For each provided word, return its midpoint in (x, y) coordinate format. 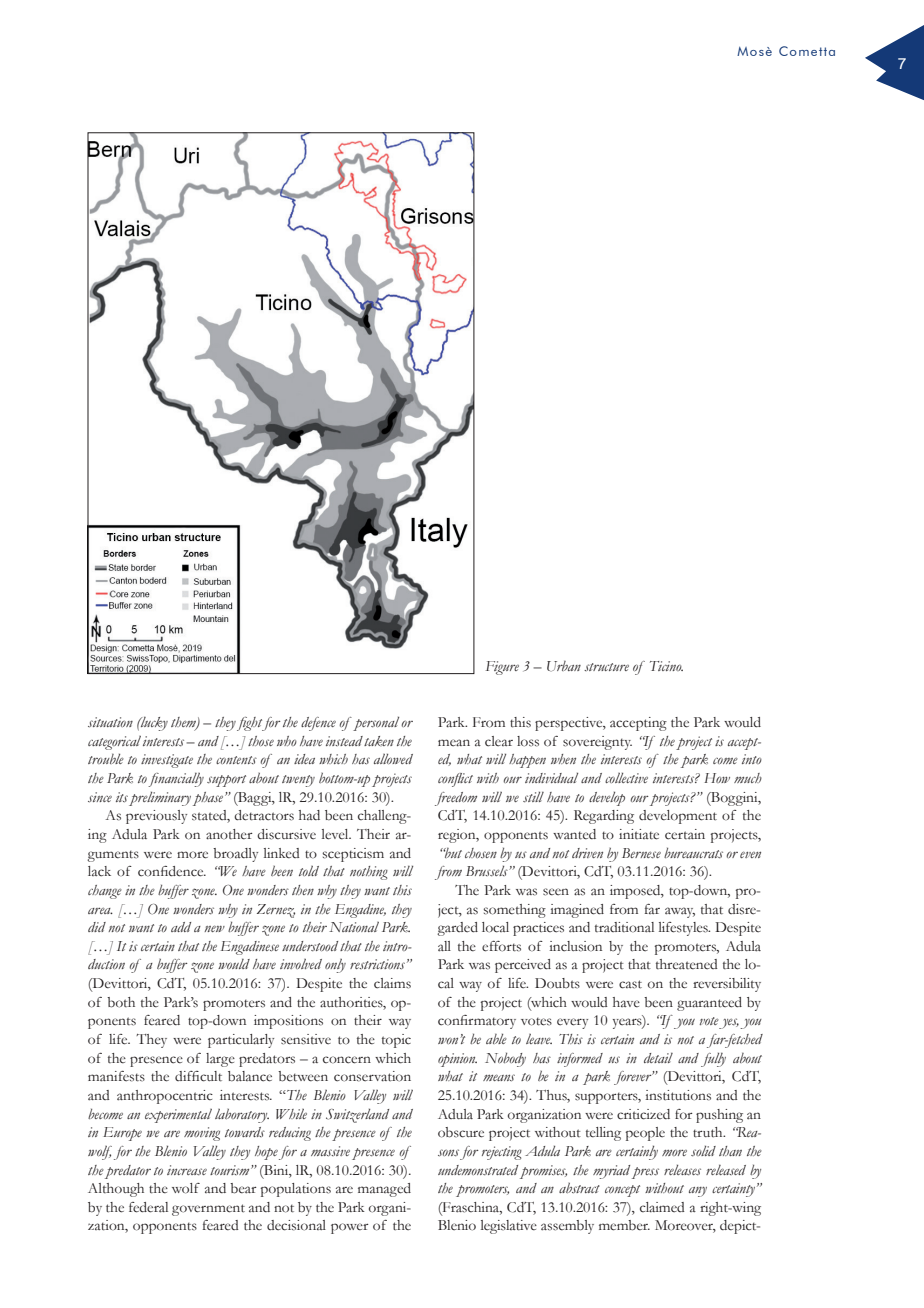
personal (376, 723)
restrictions (377, 964)
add (181, 927)
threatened (686, 964)
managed (384, 1190)
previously (156, 817)
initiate (639, 834)
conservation (372, 1076)
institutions (678, 1095)
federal (148, 1207)
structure (606, 667)
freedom (456, 799)
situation (110, 722)
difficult (198, 1076)
